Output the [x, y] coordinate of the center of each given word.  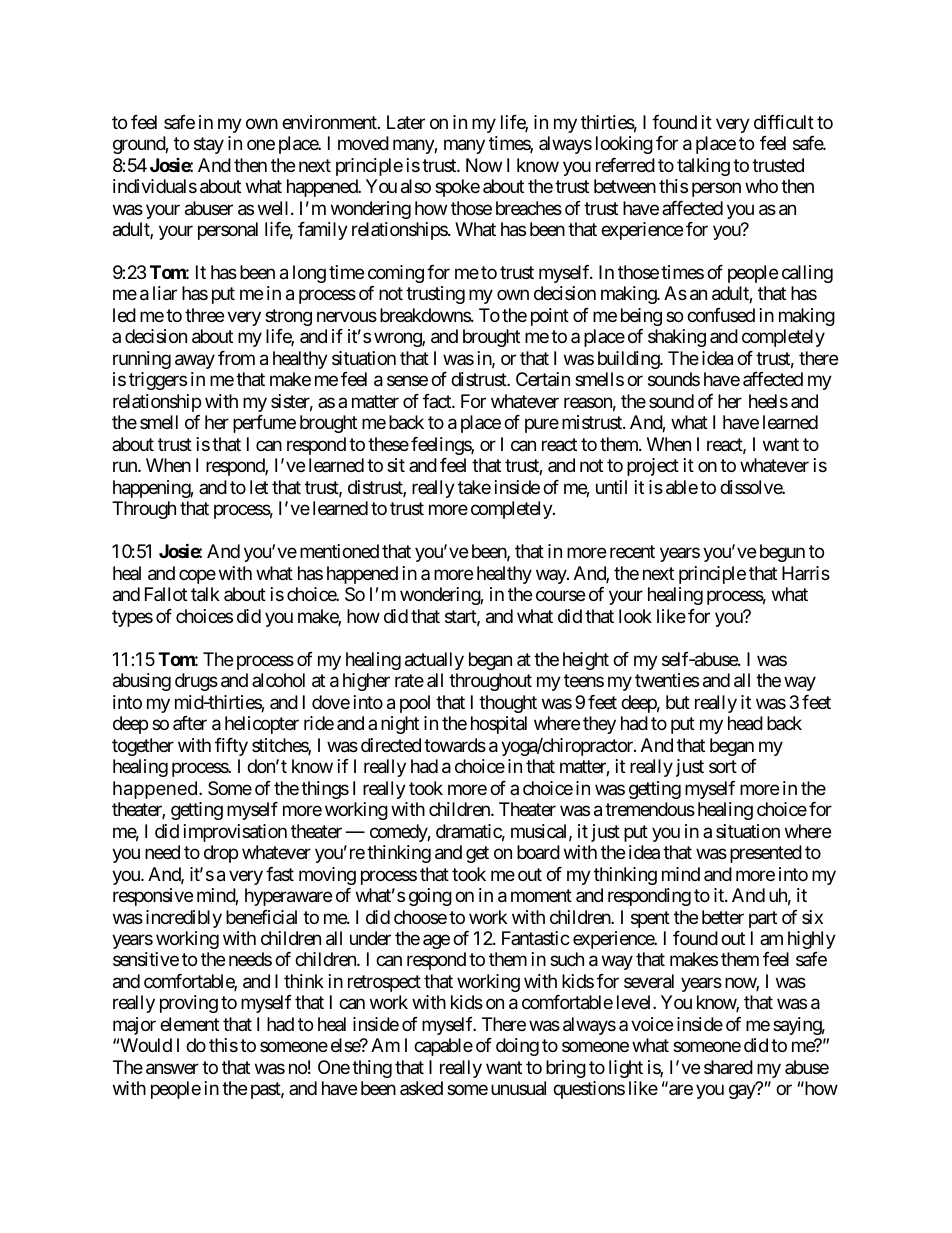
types [132, 618]
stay [209, 145]
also [416, 186]
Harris [806, 573]
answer [172, 1069]
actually [434, 661]
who [761, 186]
